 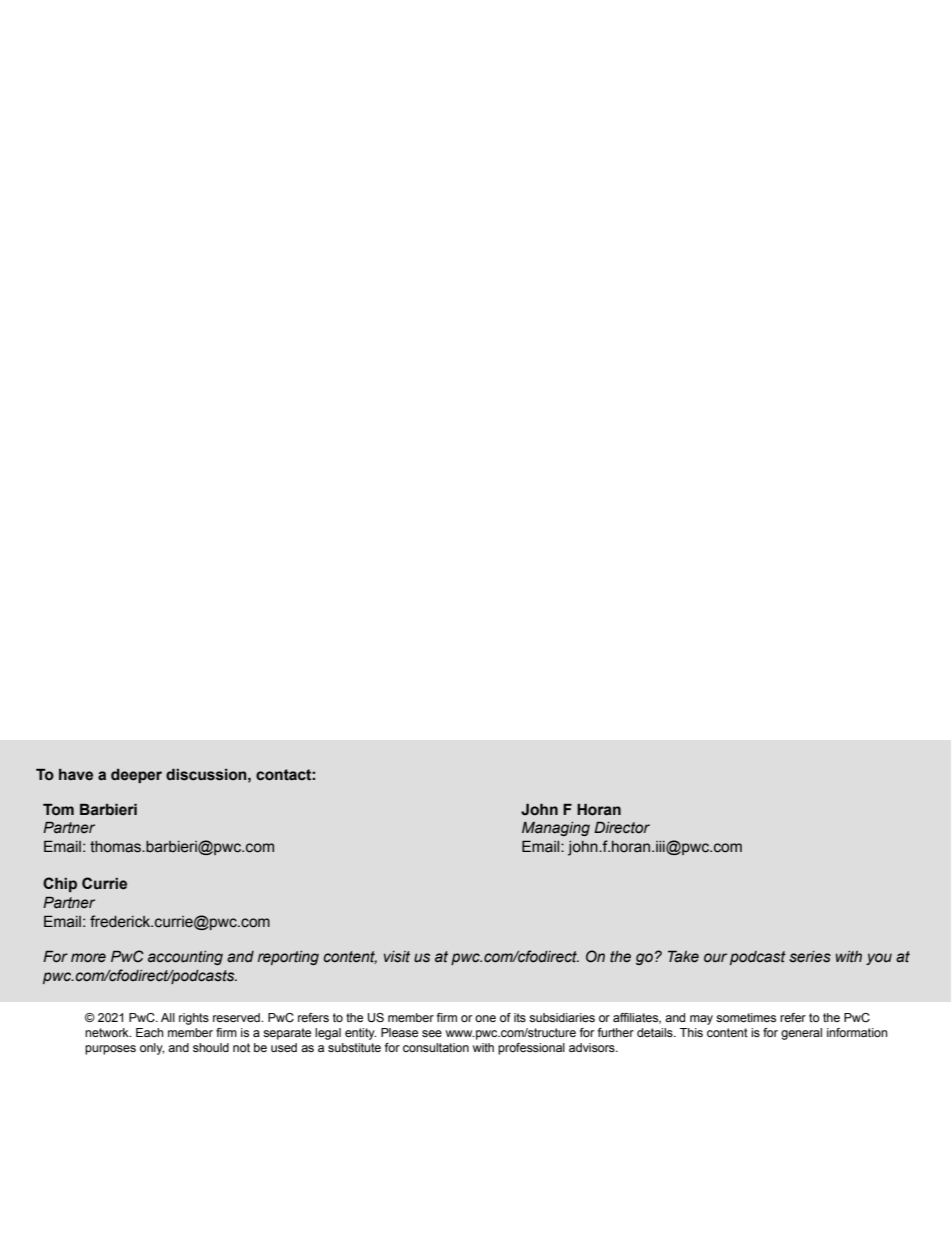 I want to click on visit, so click(x=397, y=957).
